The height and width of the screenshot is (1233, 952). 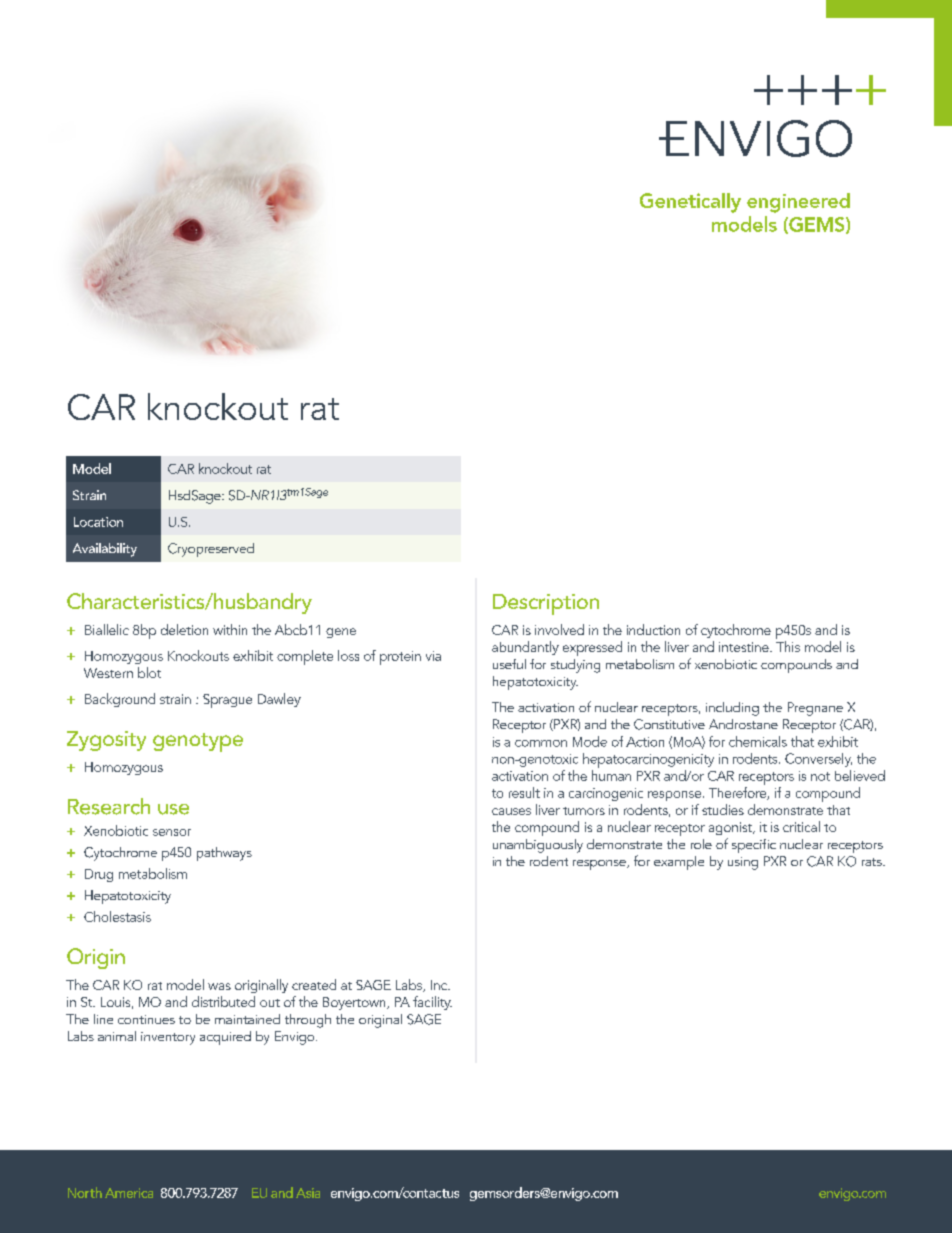 I want to click on specific, so click(x=754, y=846).
